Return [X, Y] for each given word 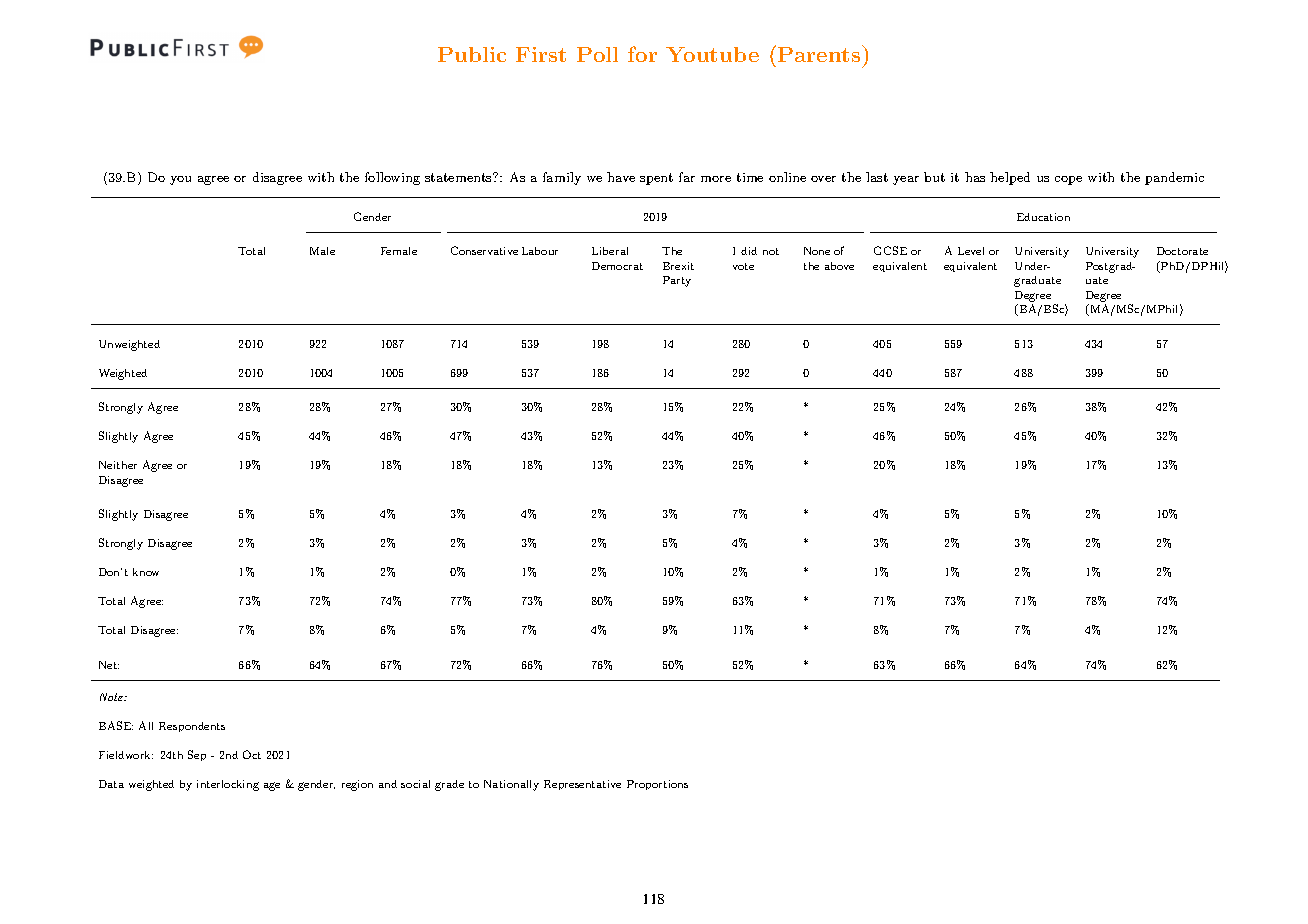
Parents [819, 54]
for [642, 54]
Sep [197, 755]
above [839, 266]
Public [472, 54]
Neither [118, 465]
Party [677, 281]
